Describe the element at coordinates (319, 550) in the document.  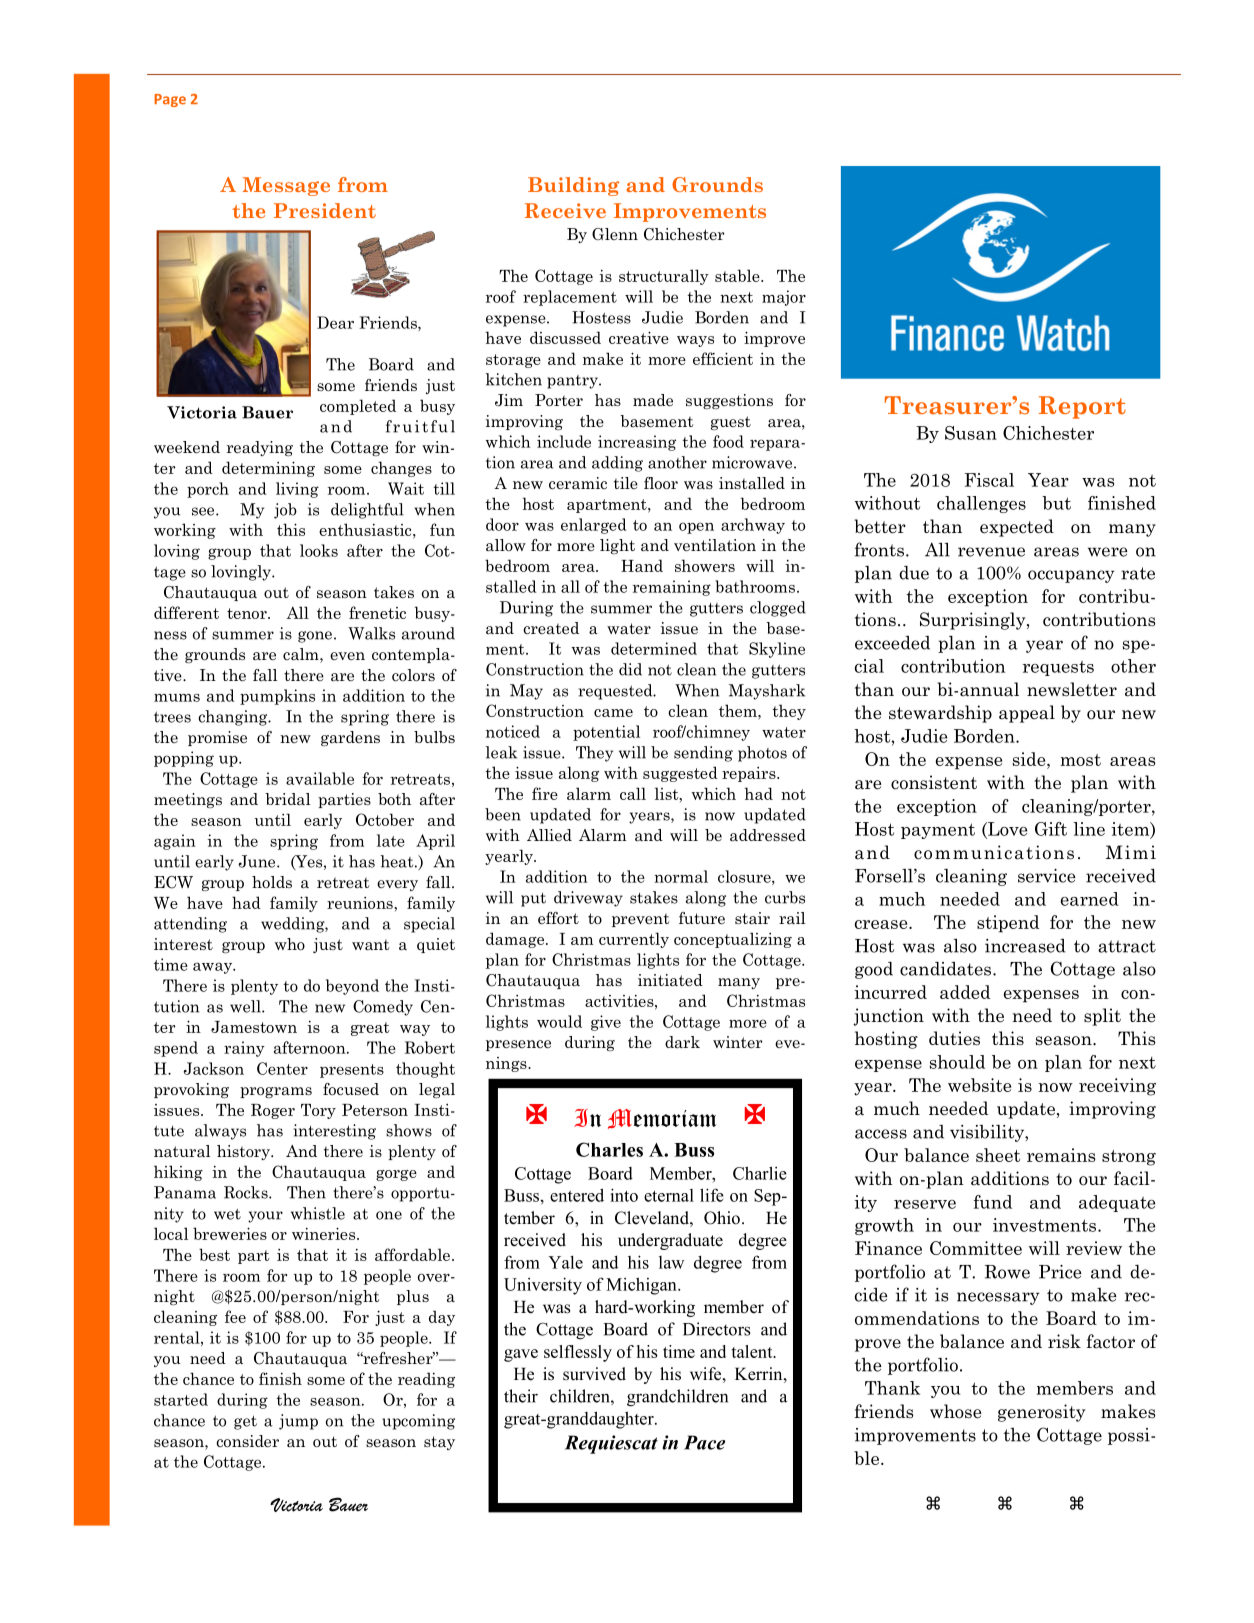
I see `looks` at that location.
